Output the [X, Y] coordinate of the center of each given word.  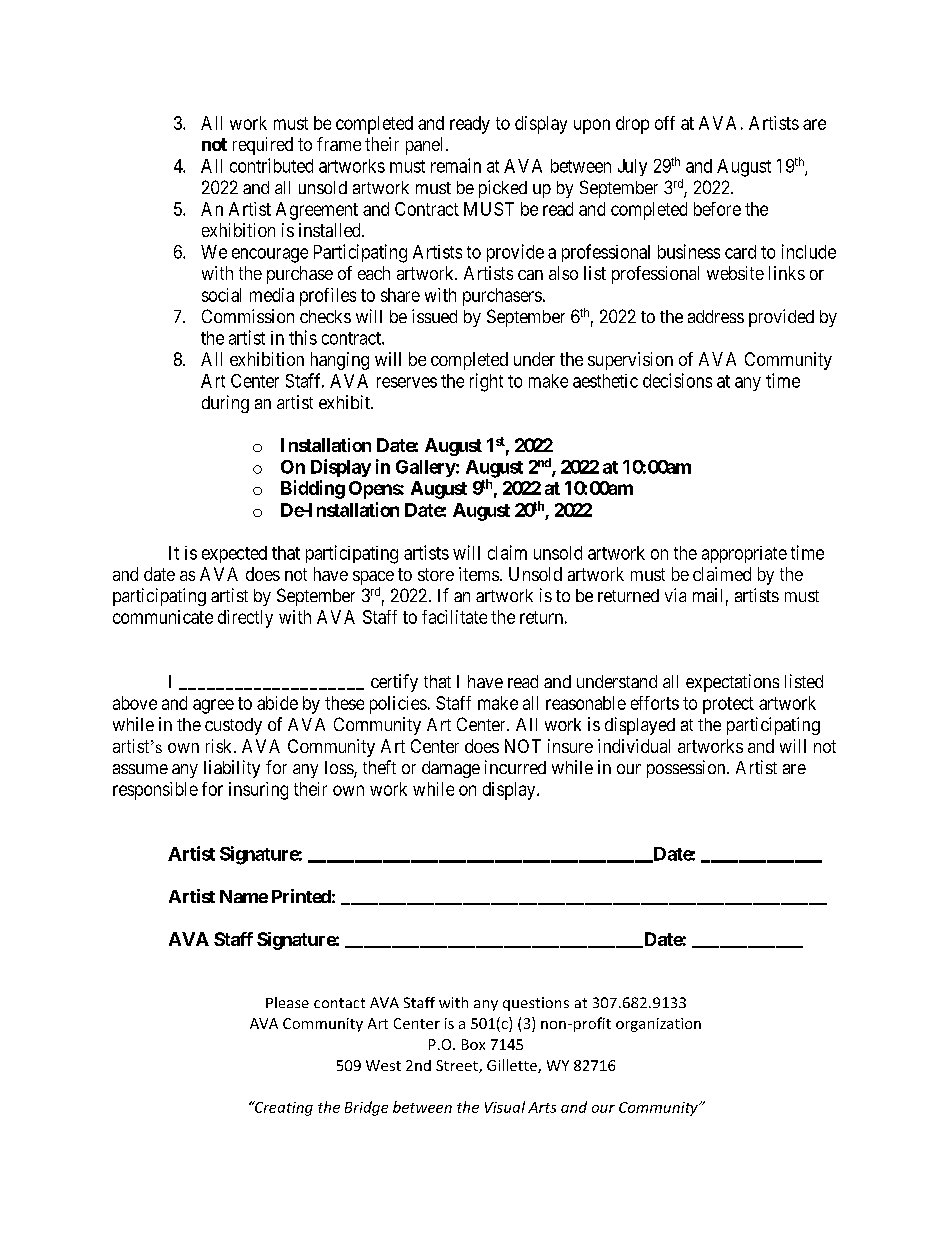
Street [458, 1066]
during [225, 404]
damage [451, 769]
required [263, 146]
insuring [258, 791]
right [486, 382]
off [665, 123]
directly [245, 619]
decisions [677, 380]
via [675, 595]
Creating [283, 1108]
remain [456, 165]
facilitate [454, 617]
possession [687, 769]
